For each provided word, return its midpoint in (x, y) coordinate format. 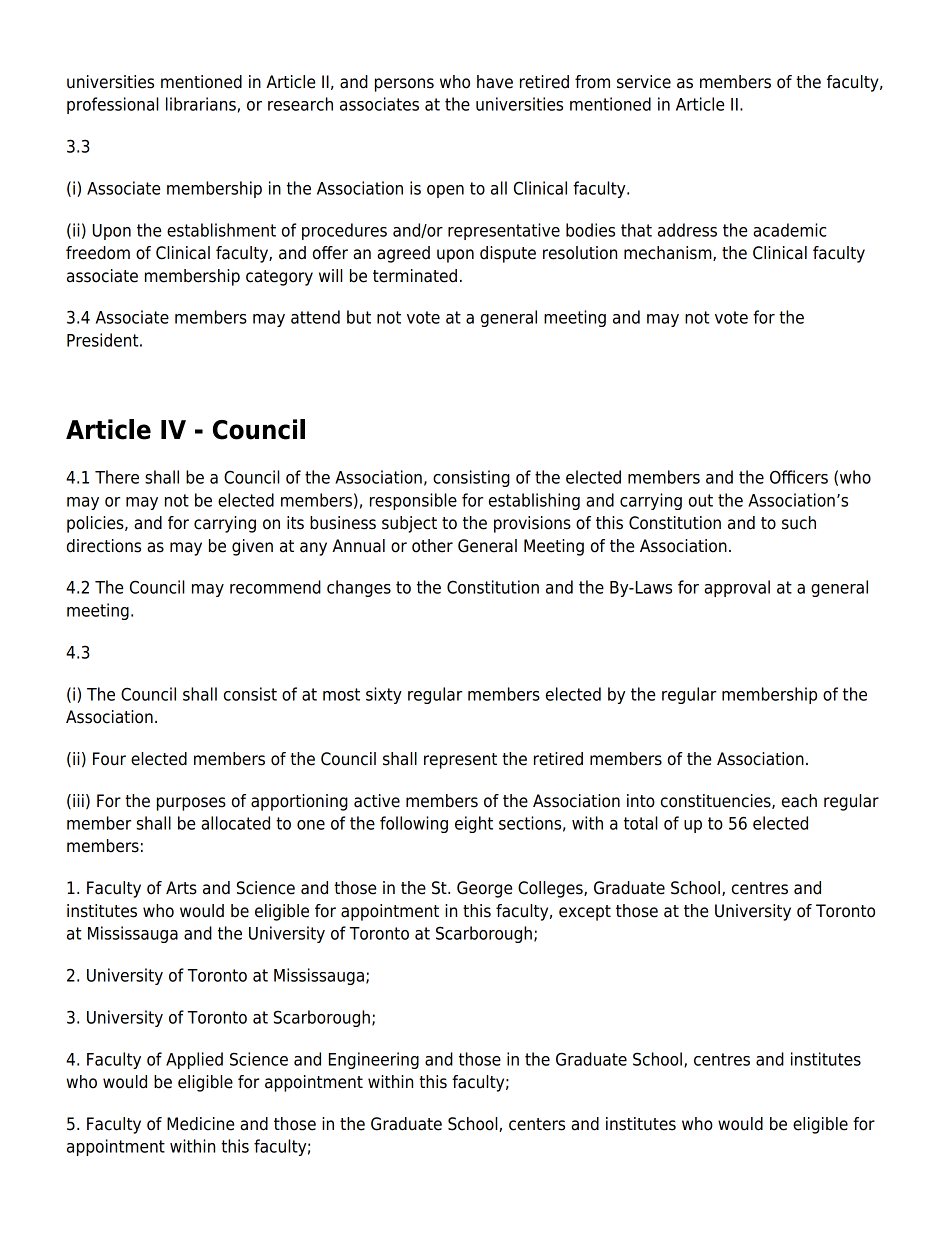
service (644, 82)
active (377, 801)
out (701, 500)
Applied (194, 1060)
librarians (201, 104)
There (117, 477)
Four (109, 759)
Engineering (374, 1060)
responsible (413, 501)
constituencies (717, 801)
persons (404, 85)
